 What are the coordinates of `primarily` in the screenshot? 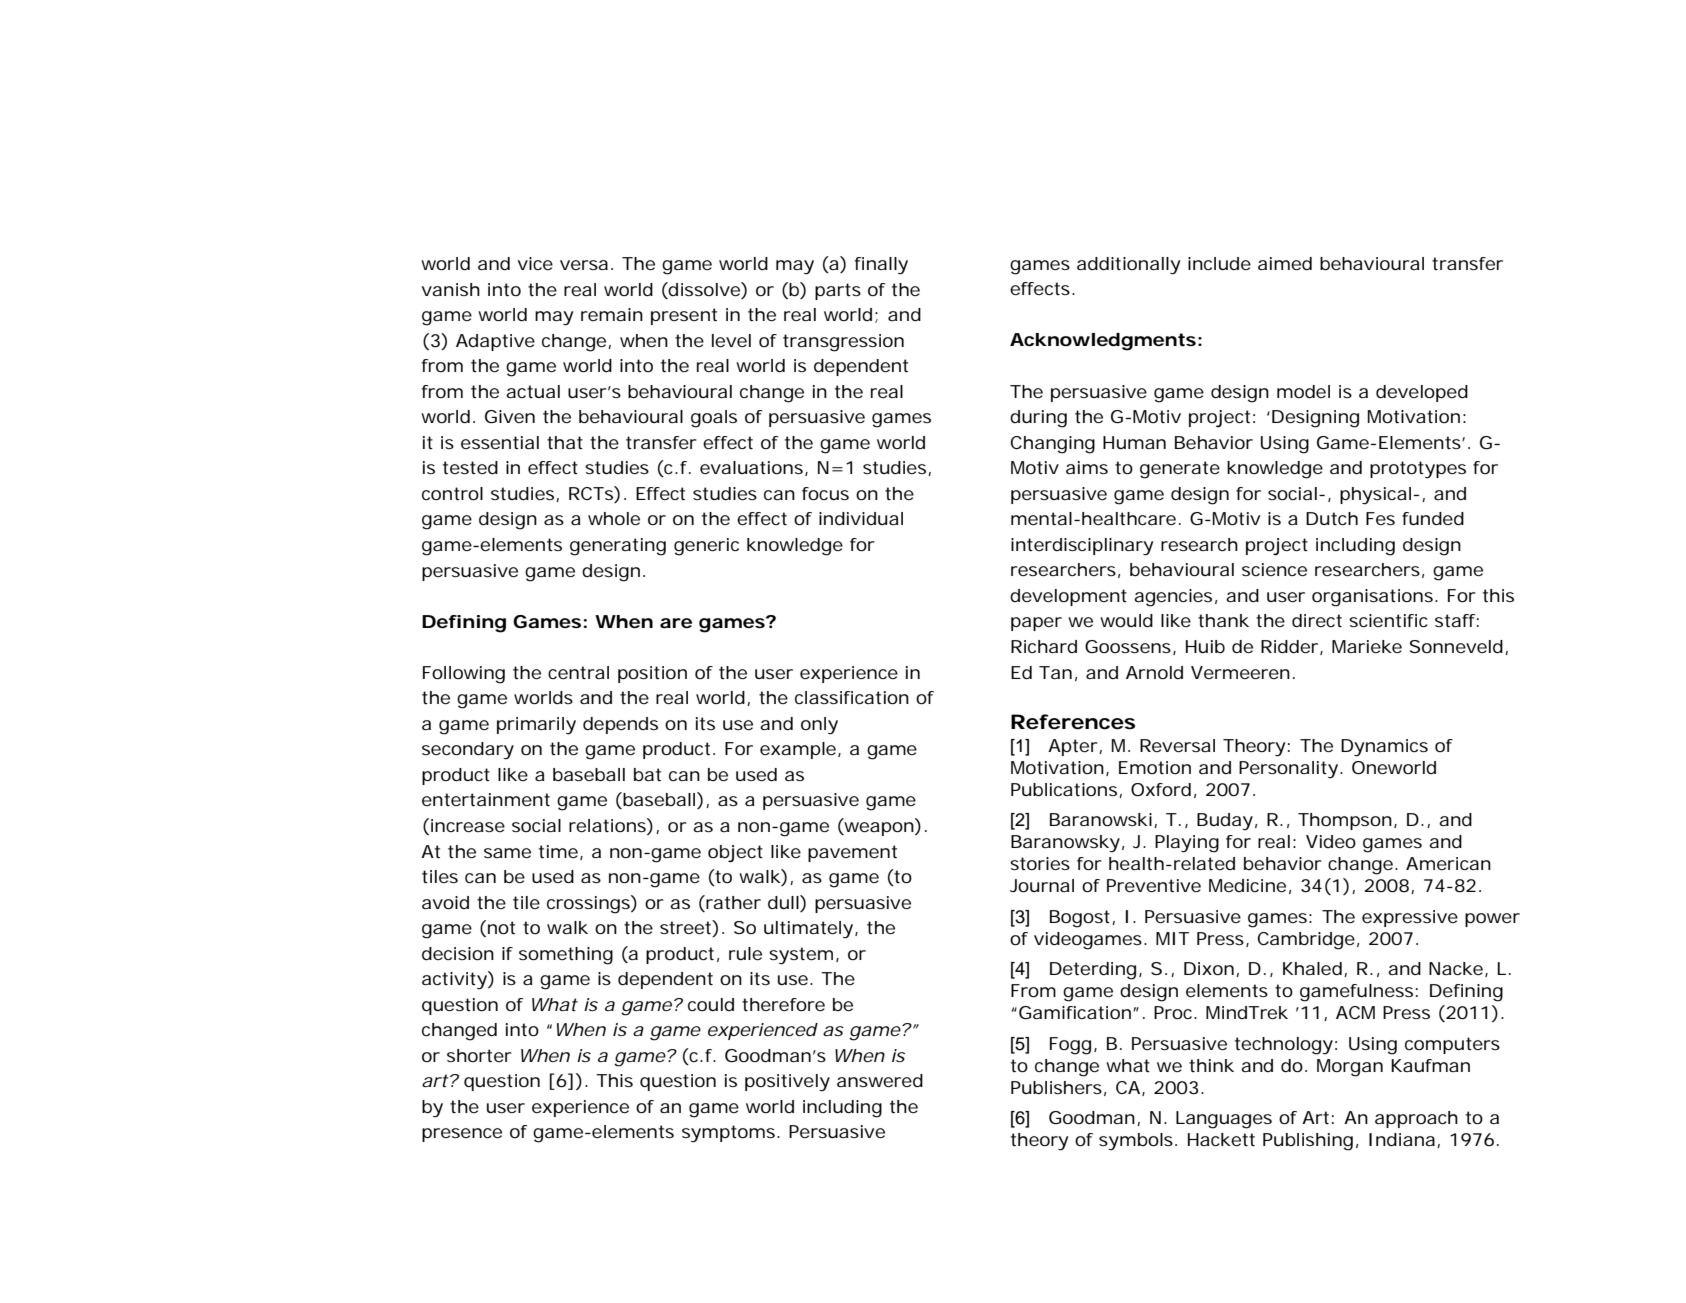 It's located at (536, 726).
